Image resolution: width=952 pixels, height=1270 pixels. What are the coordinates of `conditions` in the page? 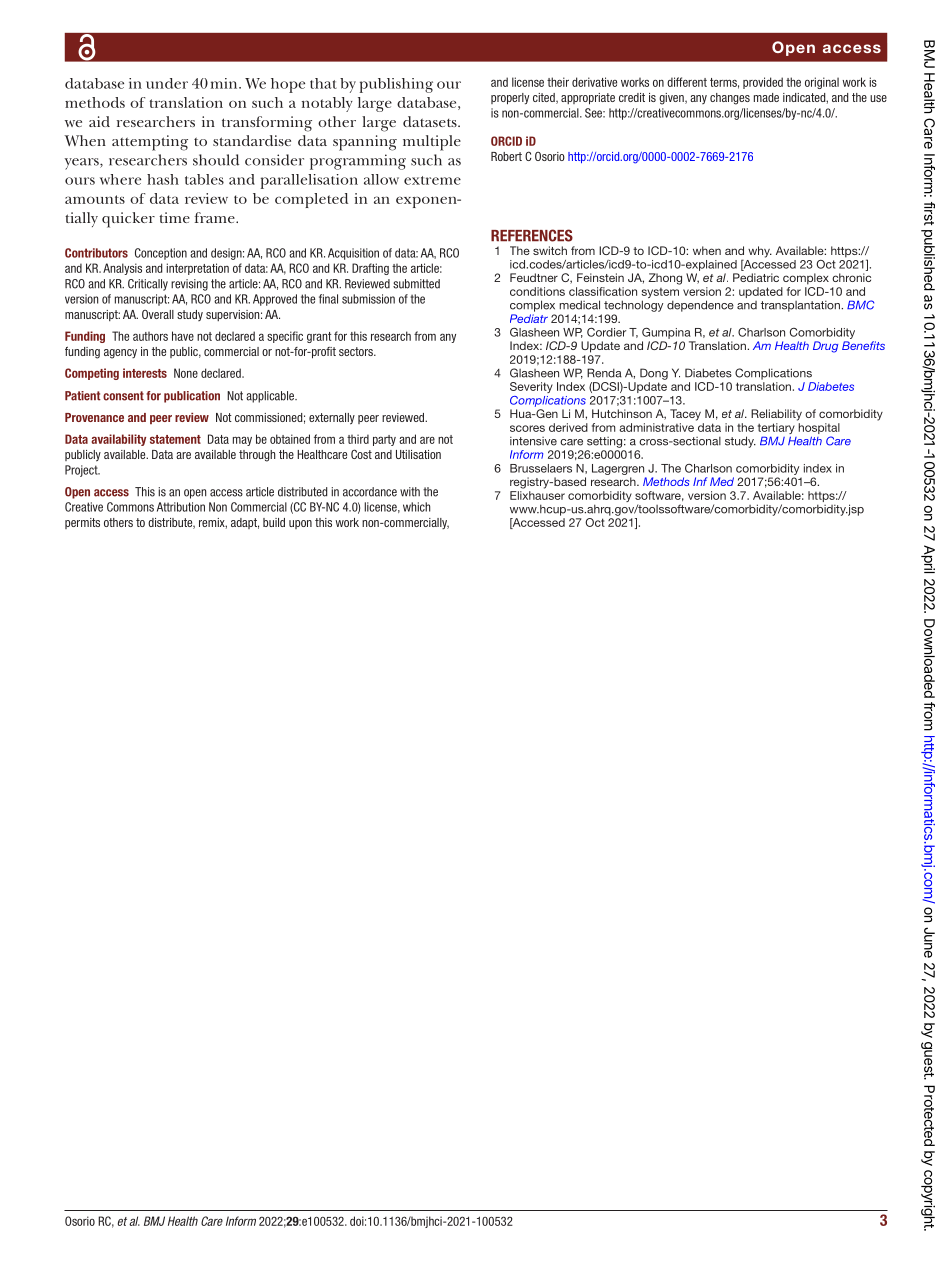 It's located at (537, 291).
